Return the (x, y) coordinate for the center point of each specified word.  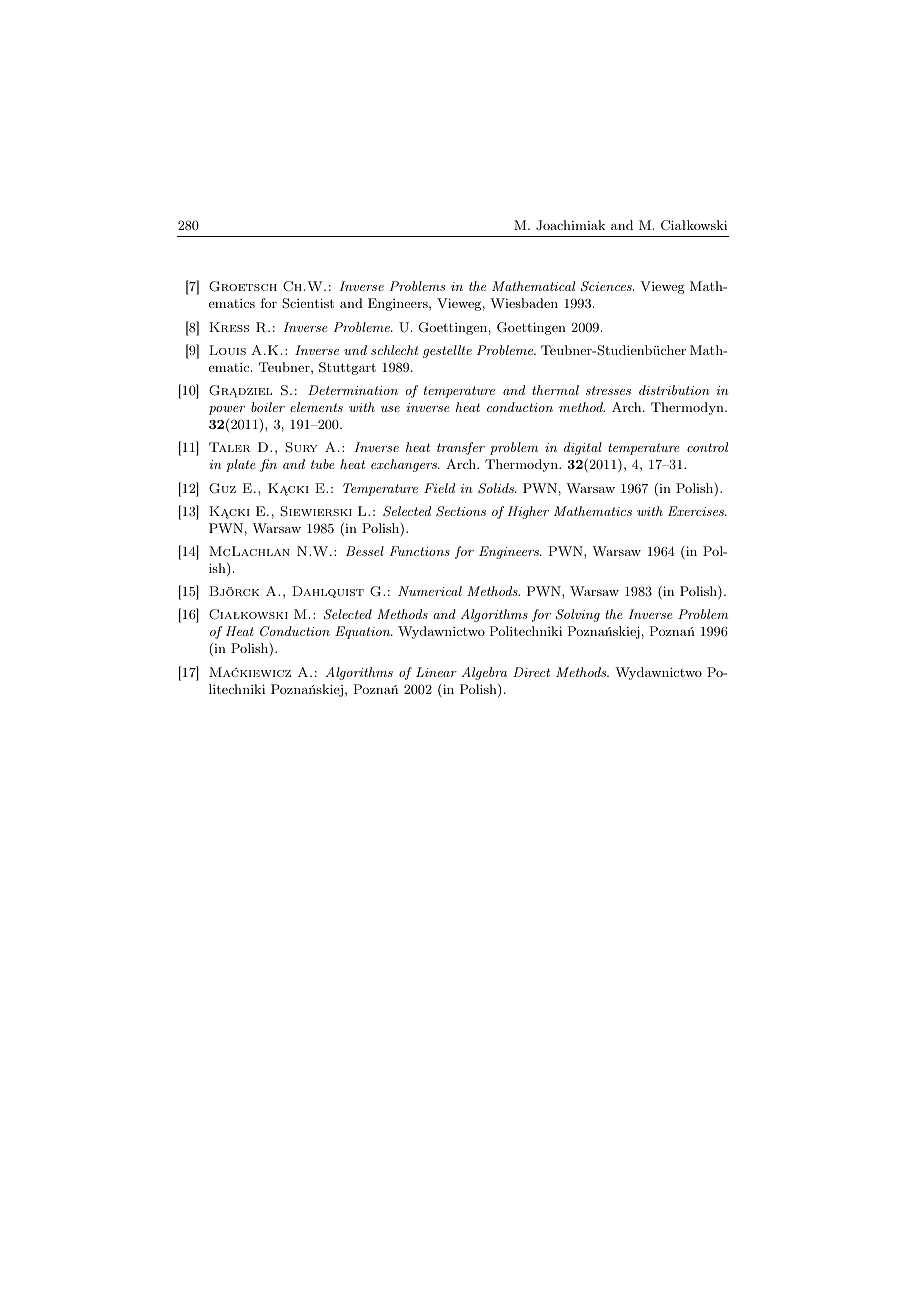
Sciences (607, 286)
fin (268, 465)
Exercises (697, 511)
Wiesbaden (524, 303)
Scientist (308, 303)
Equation (364, 632)
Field (439, 488)
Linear (436, 672)
